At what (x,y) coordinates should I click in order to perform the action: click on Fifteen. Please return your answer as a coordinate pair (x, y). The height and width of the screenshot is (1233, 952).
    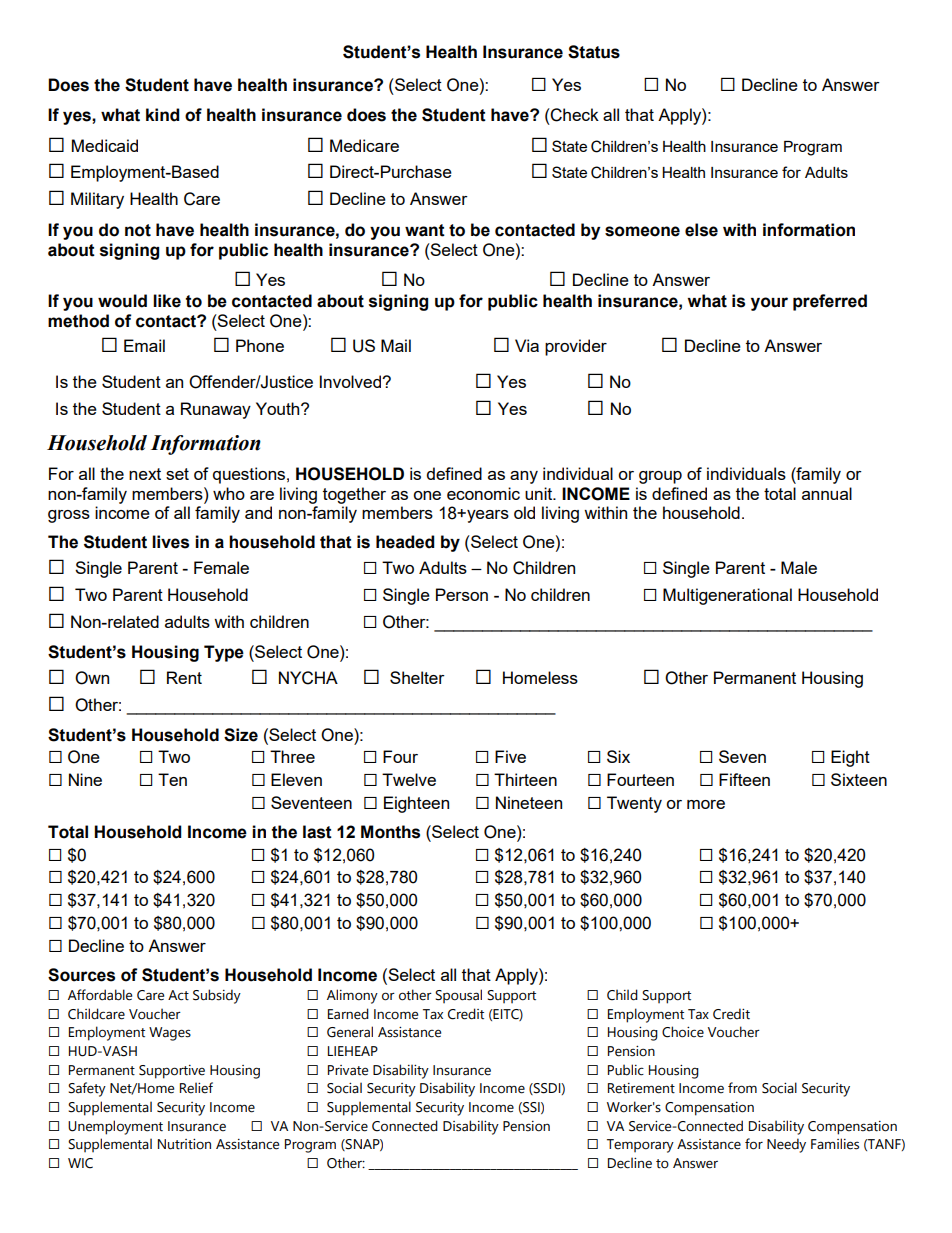
    Looking at the image, I should click on (744, 779).
